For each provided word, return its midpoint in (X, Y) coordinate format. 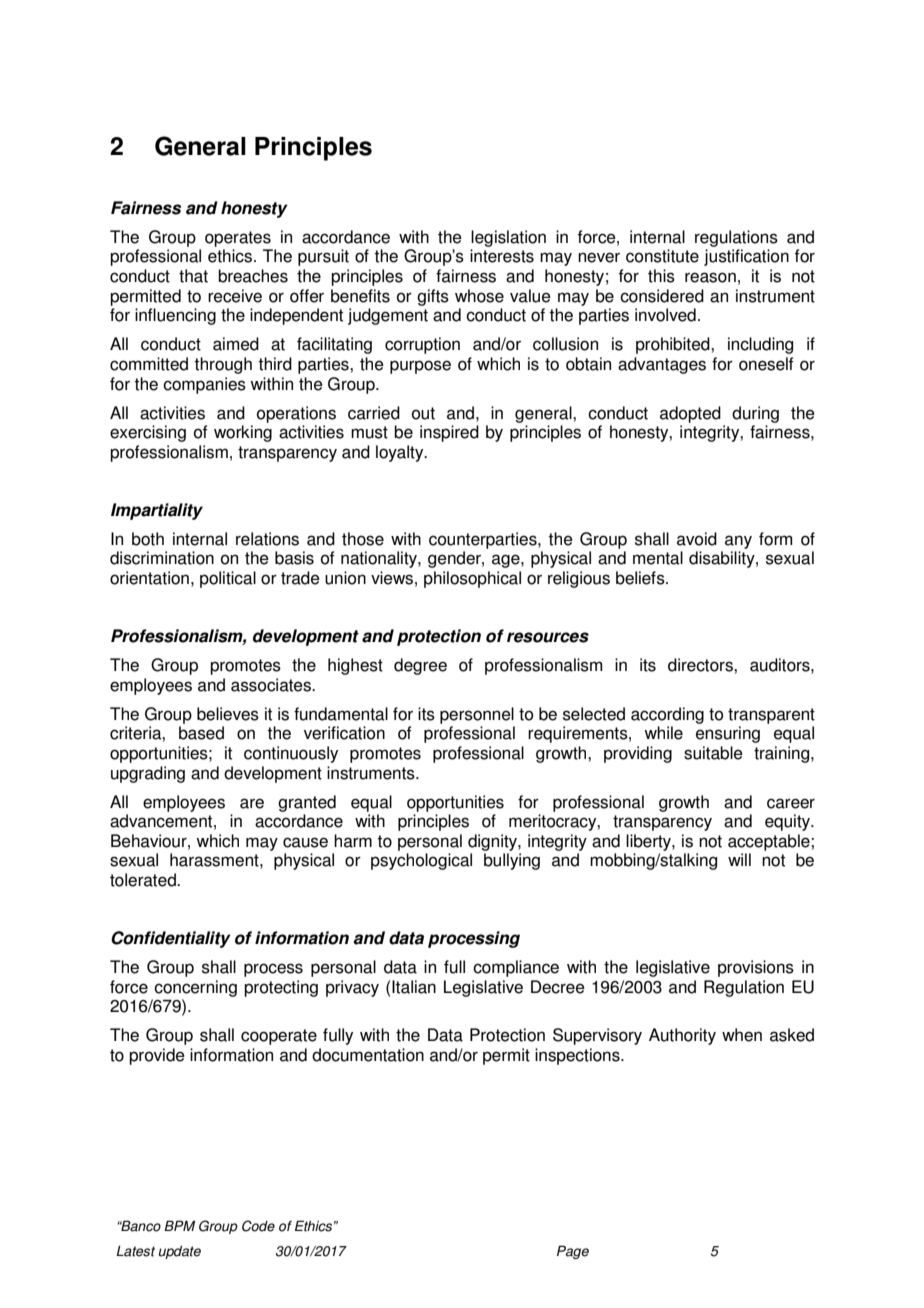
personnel (477, 715)
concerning (195, 988)
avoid (697, 539)
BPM (179, 1225)
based (201, 733)
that (193, 276)
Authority (682, 1036)
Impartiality (157, 511)
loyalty (401, 453)
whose (479, 296)
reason (710, 277)
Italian (414, 987)
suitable (713, 753)
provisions (756, 968)
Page (573, 1252)
